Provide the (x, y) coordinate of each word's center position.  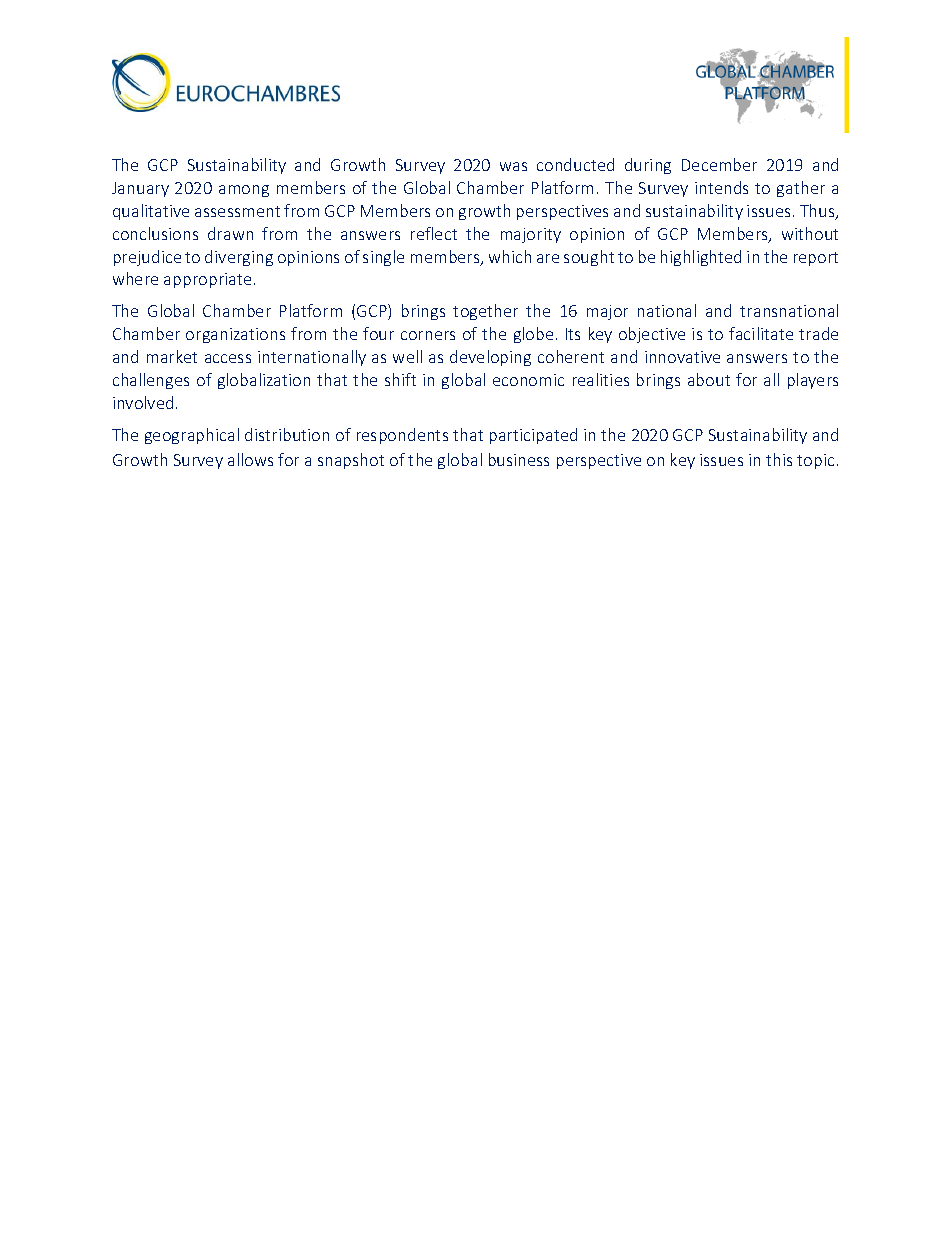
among (244, 191)
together (485, 312)
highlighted (701, 258)
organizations (235, 335)
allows (250, 459)
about (709, 379)
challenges (151, 381)
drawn (230, 233)
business (519, 459)
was (513, 166)
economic (528, 380)
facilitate (761, 333)
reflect (434, 233)
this (779, 459)
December (719, 164)
